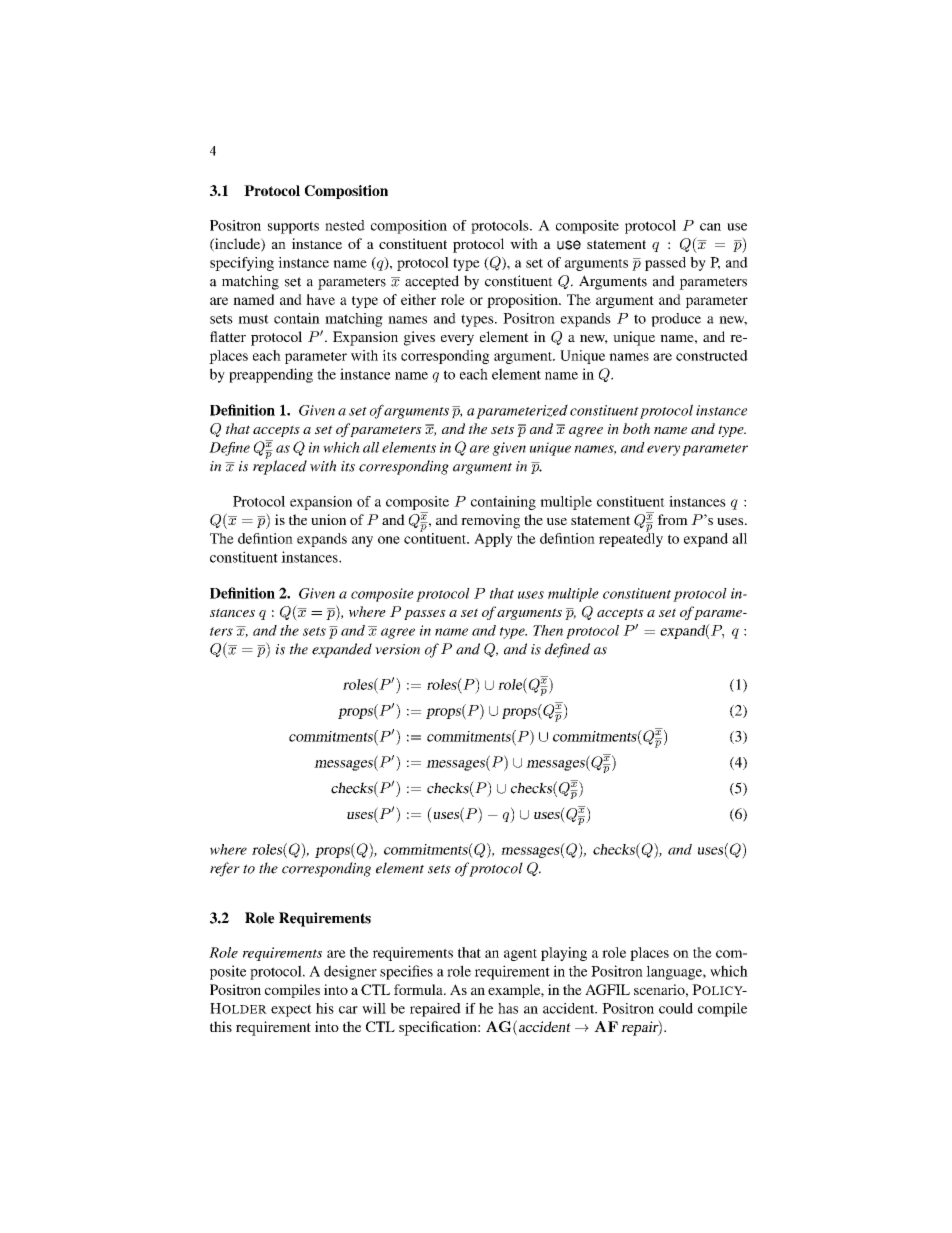 The height and width of the screenshot is (1233, 952). What do you see at coordinates (397, 649) in the screenshot?
I see `version` at bounding box center [397, 649].
